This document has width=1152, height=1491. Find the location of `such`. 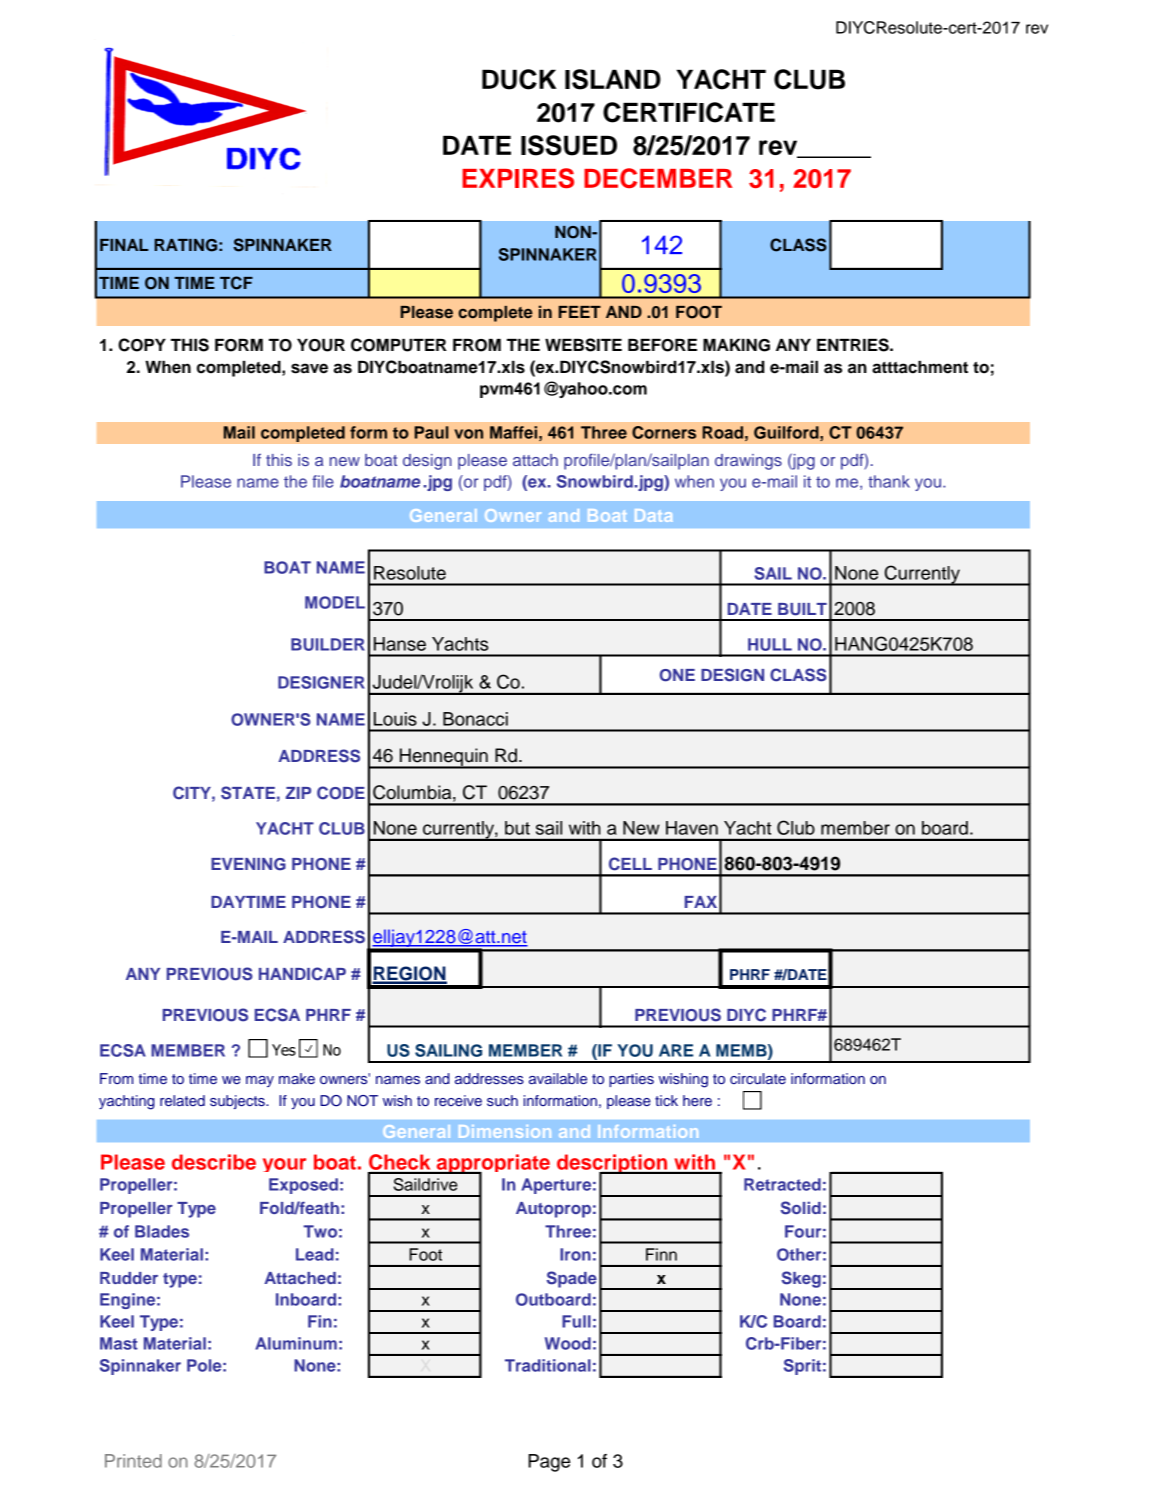

such is located at coordinates (502, 1100).
